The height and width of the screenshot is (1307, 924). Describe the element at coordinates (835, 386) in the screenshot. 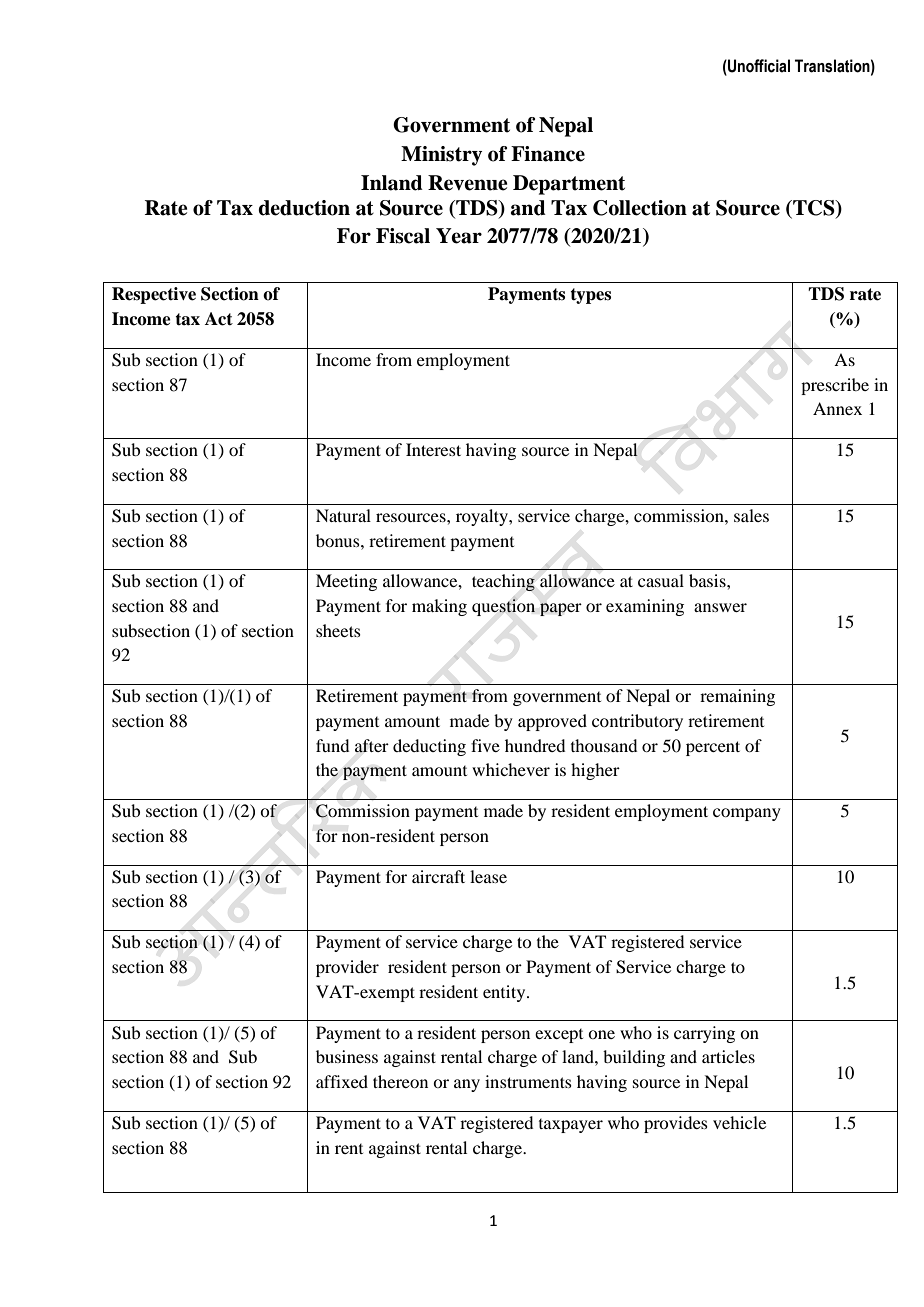

I see `prescribe` at that location.
